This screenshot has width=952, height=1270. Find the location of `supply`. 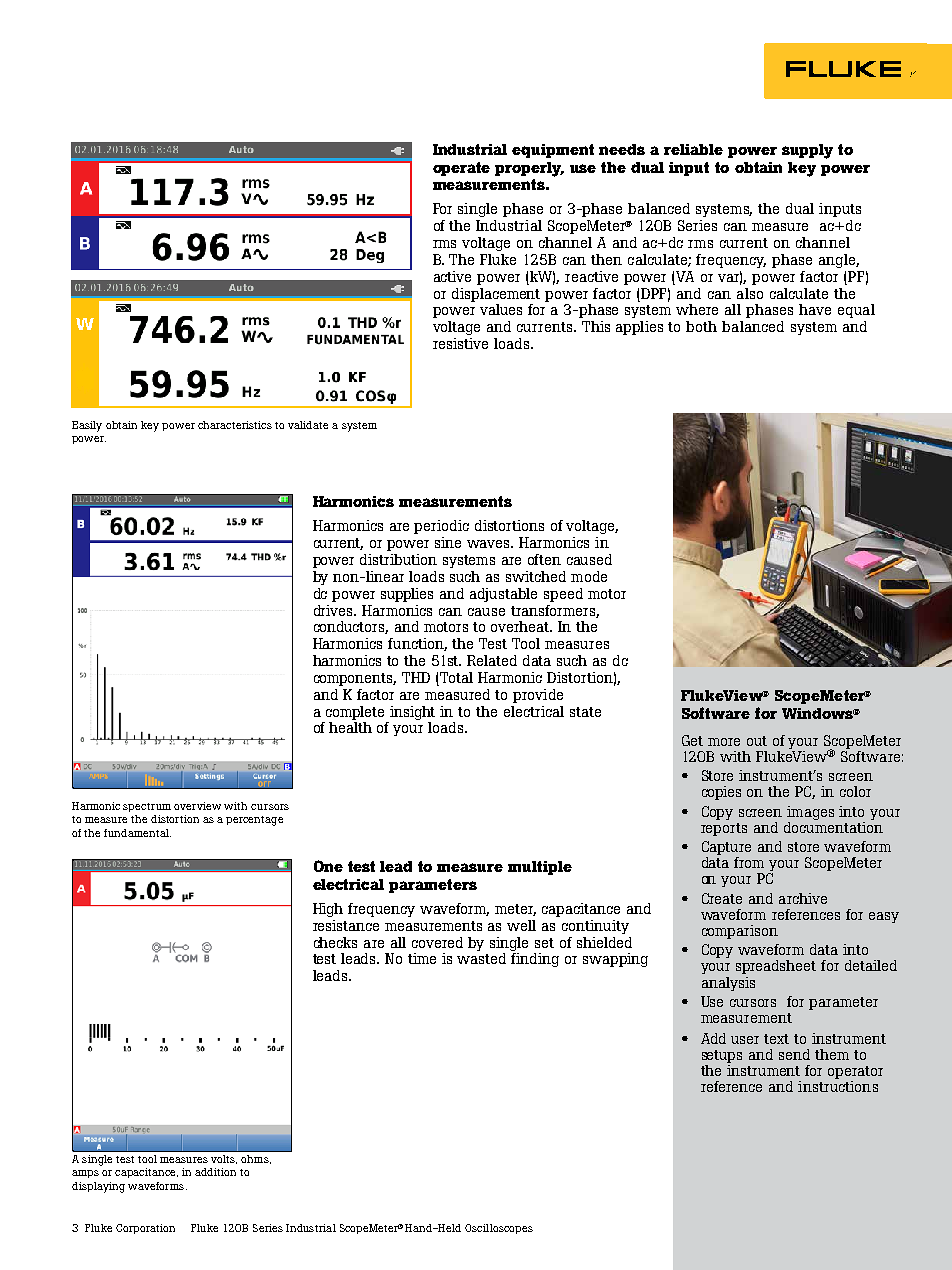

supply is located at coordinates (807, 151).
